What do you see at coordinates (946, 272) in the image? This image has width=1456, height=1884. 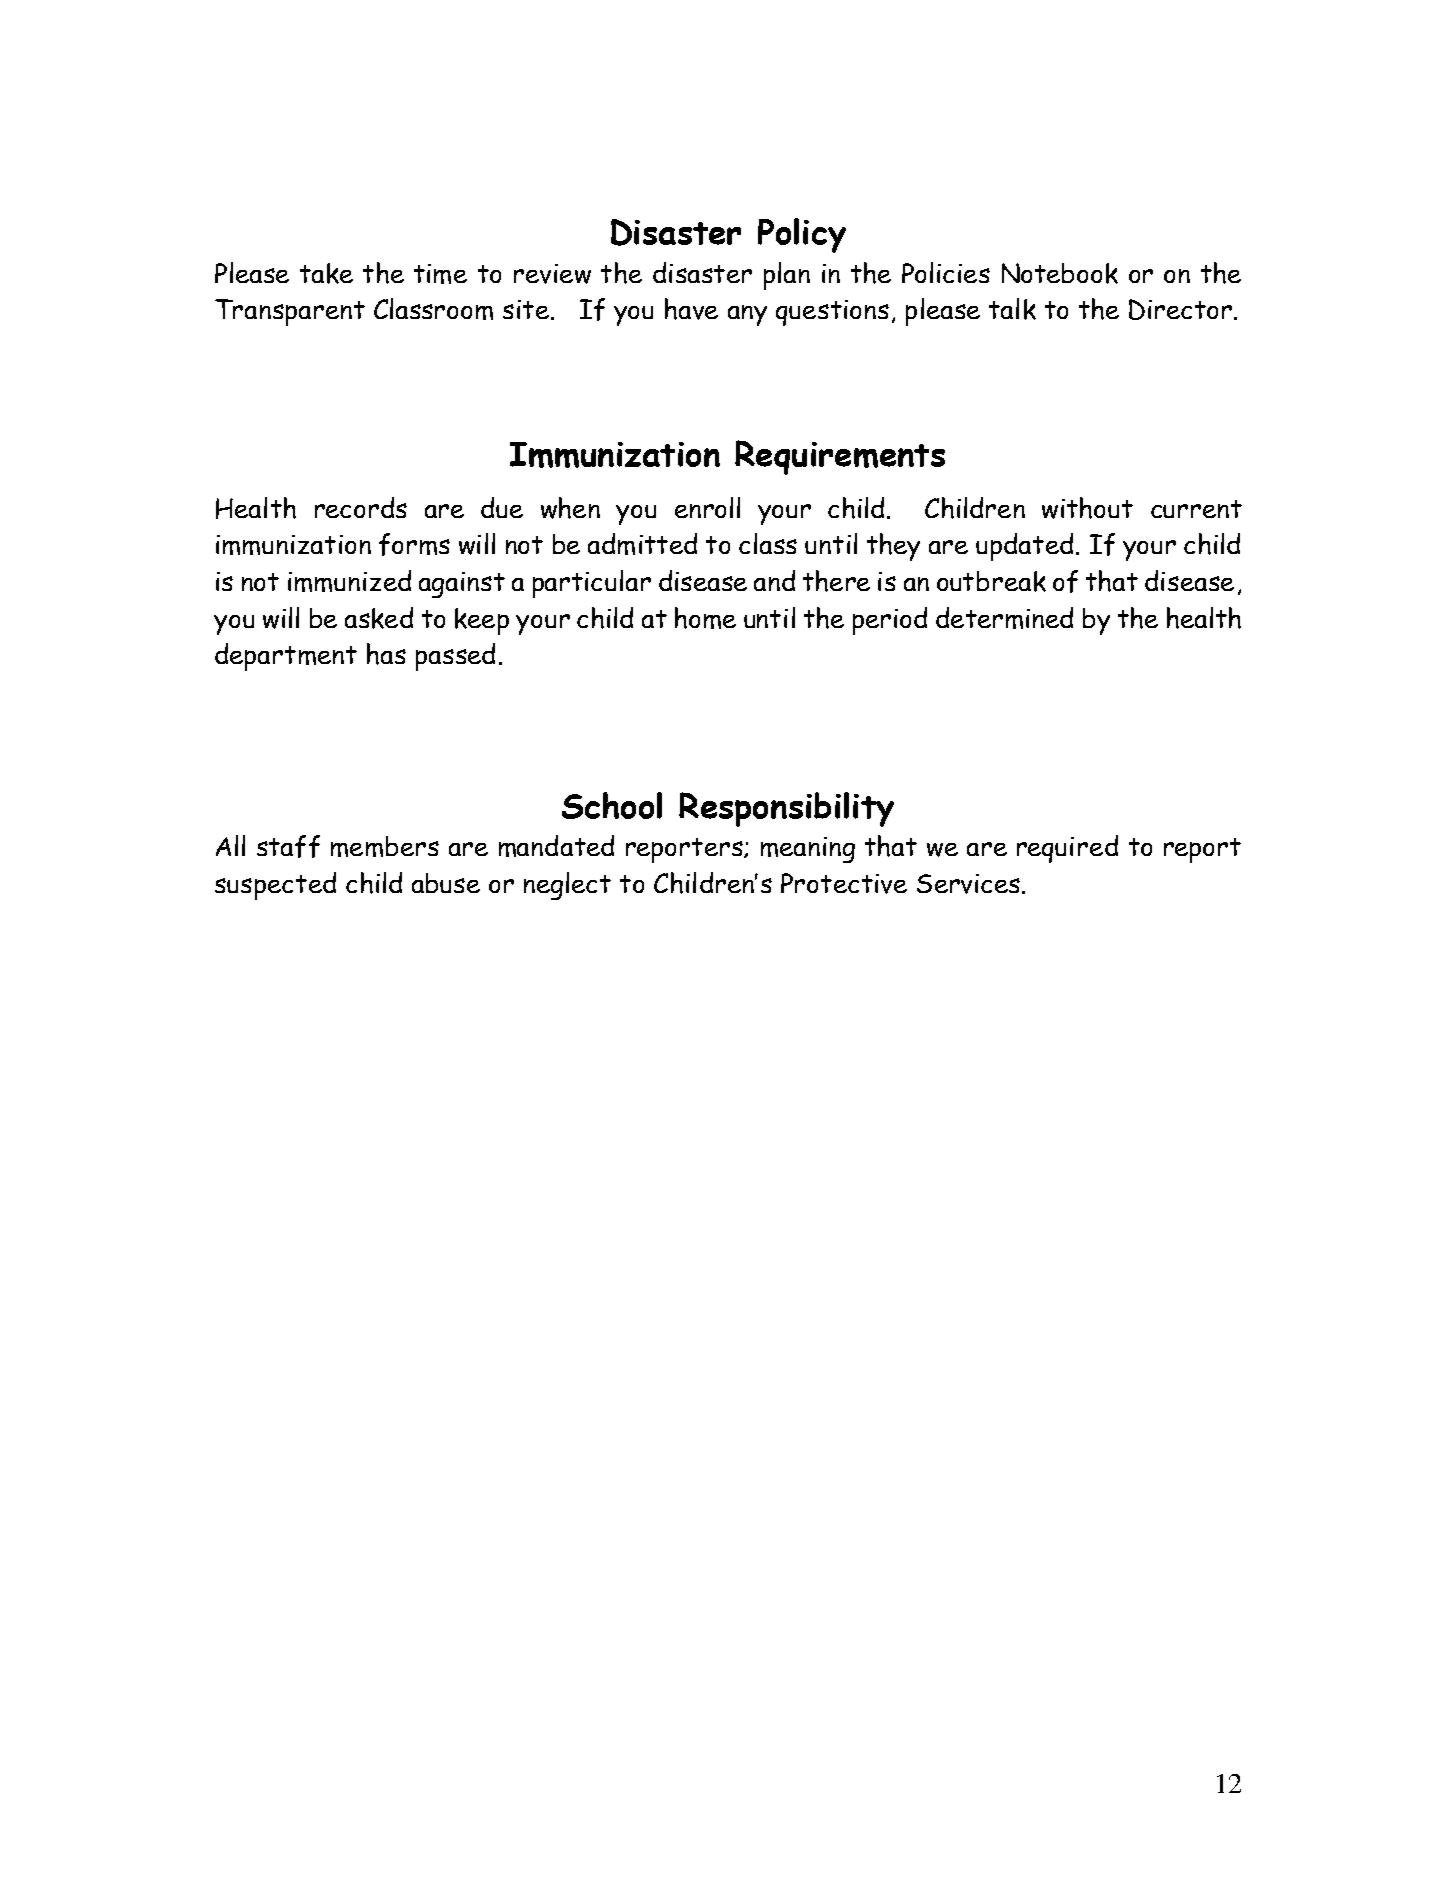 I see `Policies` at bounding box center [946, 272].
